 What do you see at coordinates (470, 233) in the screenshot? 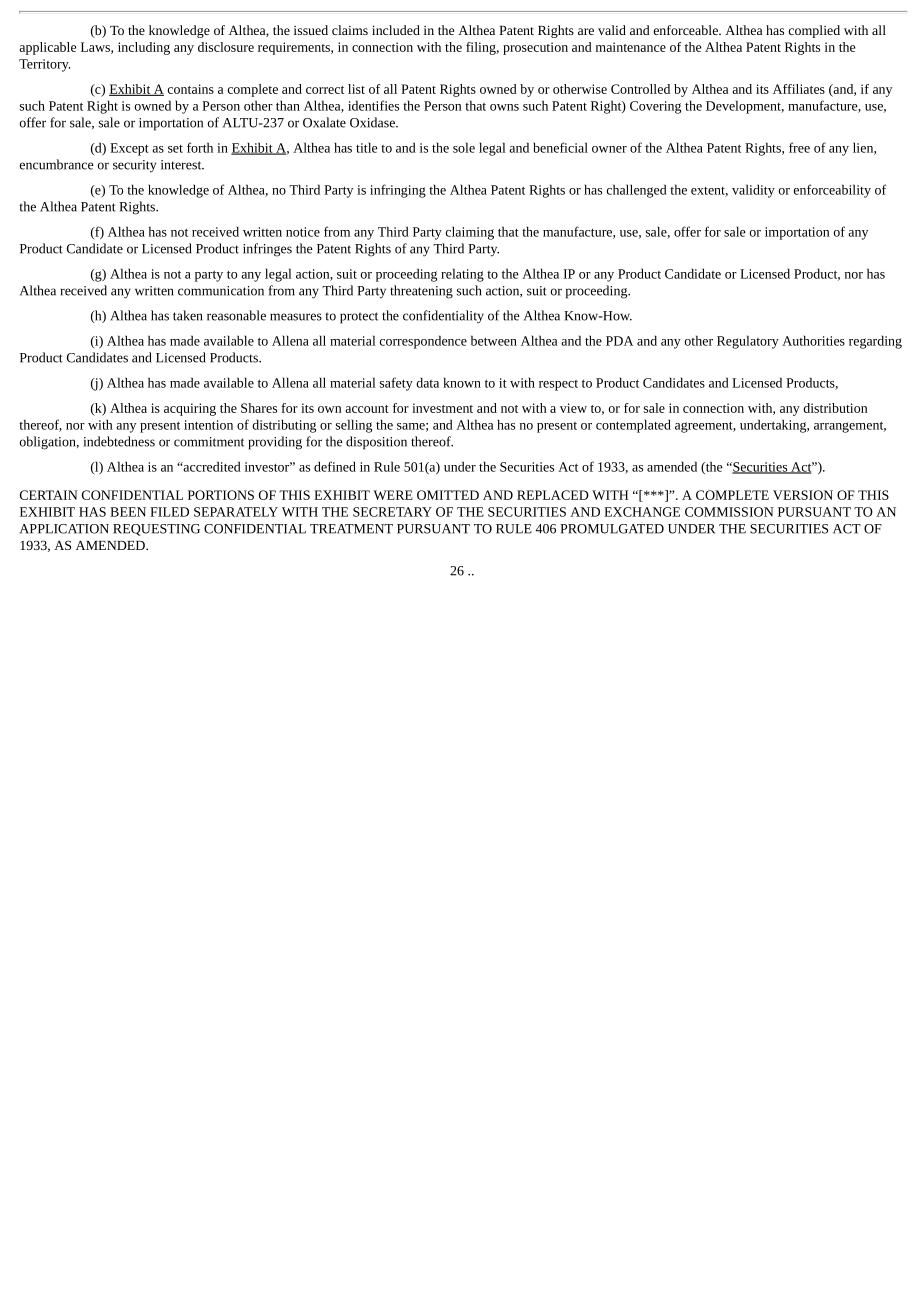
I see `claiming` at bounding box center [470, 233].
